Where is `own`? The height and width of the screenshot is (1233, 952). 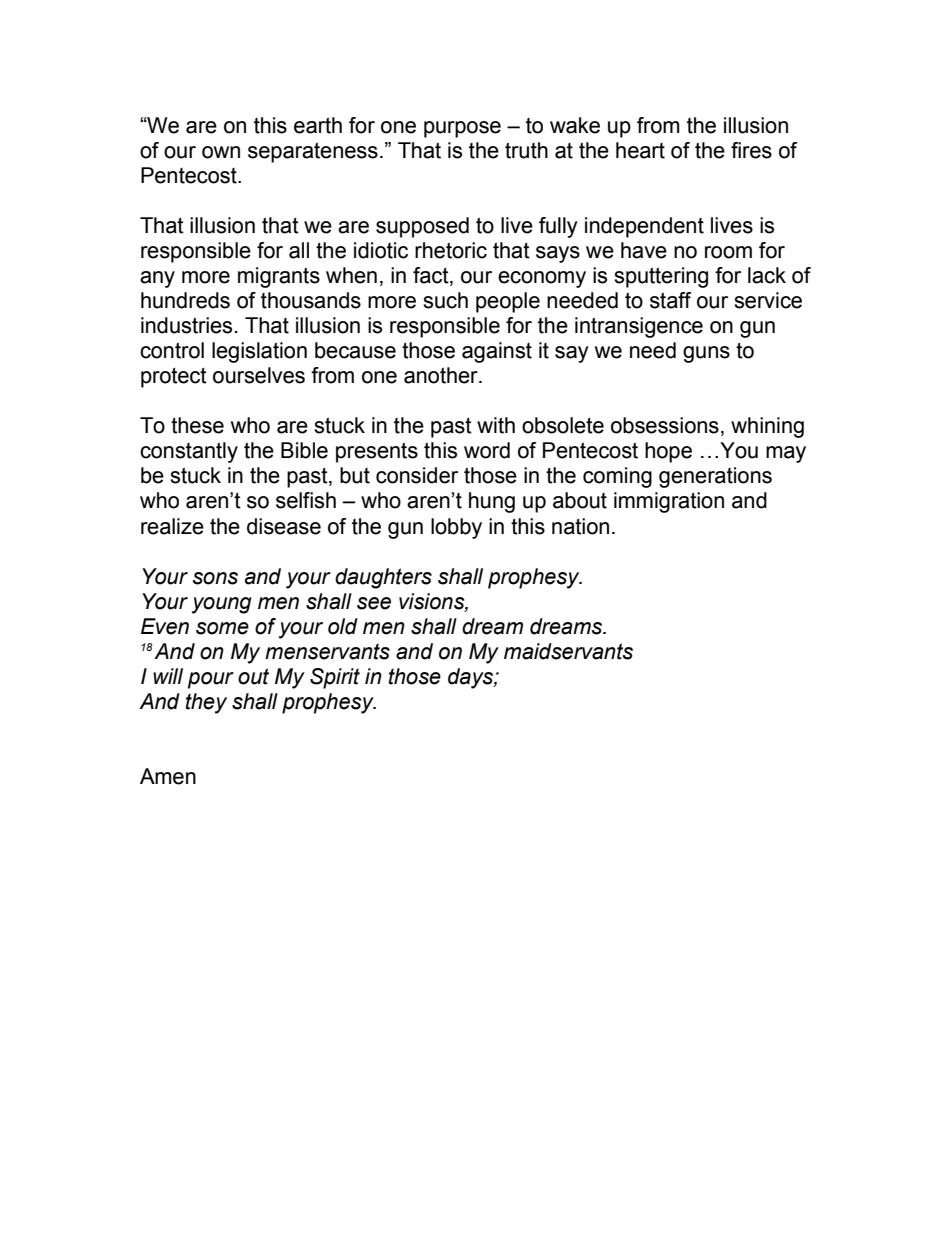 own is located at coordinates (221, 152).
